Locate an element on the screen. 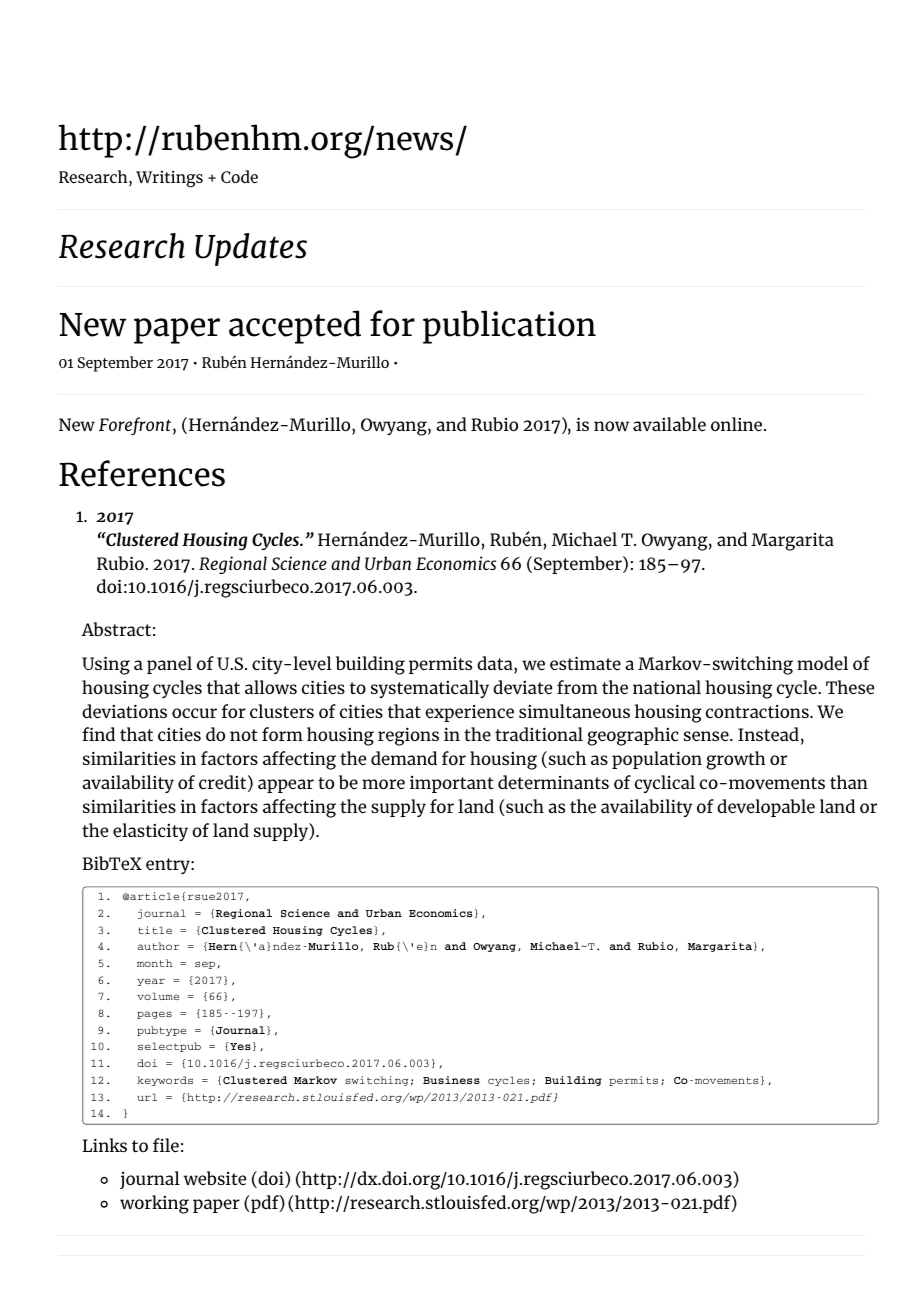 The image size is (924, 1308). References is located at coordinates (142, 473).
